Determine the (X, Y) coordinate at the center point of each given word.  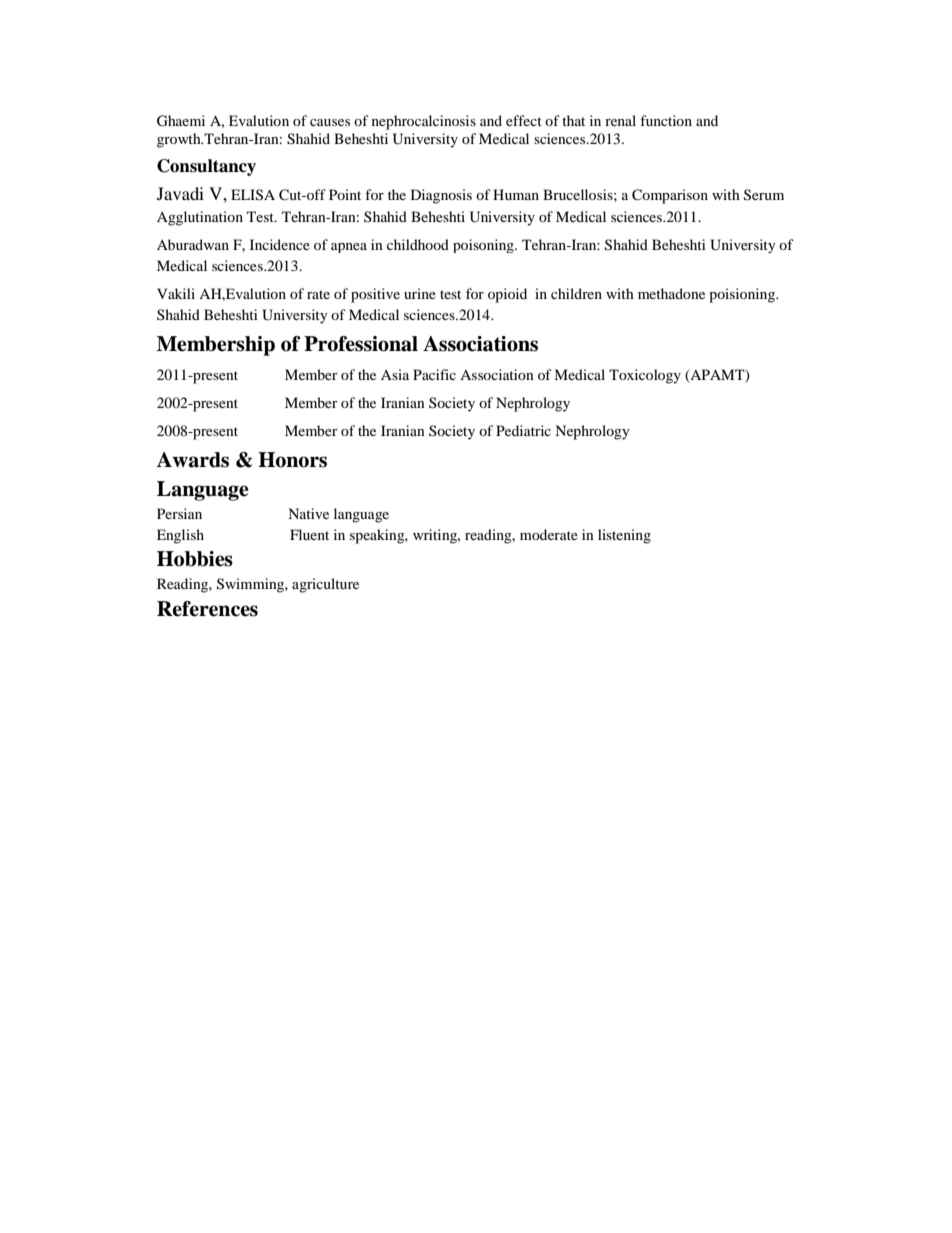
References (207, 609)
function (666, 120)
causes (330, 122)
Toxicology (645, 376)
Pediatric (523, 430)
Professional (361, 344)
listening (624, 536)
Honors (292, 460)
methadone (671, 293)
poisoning (484, 246)
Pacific (434, 374)
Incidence (280, 244)
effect (524, 120)
